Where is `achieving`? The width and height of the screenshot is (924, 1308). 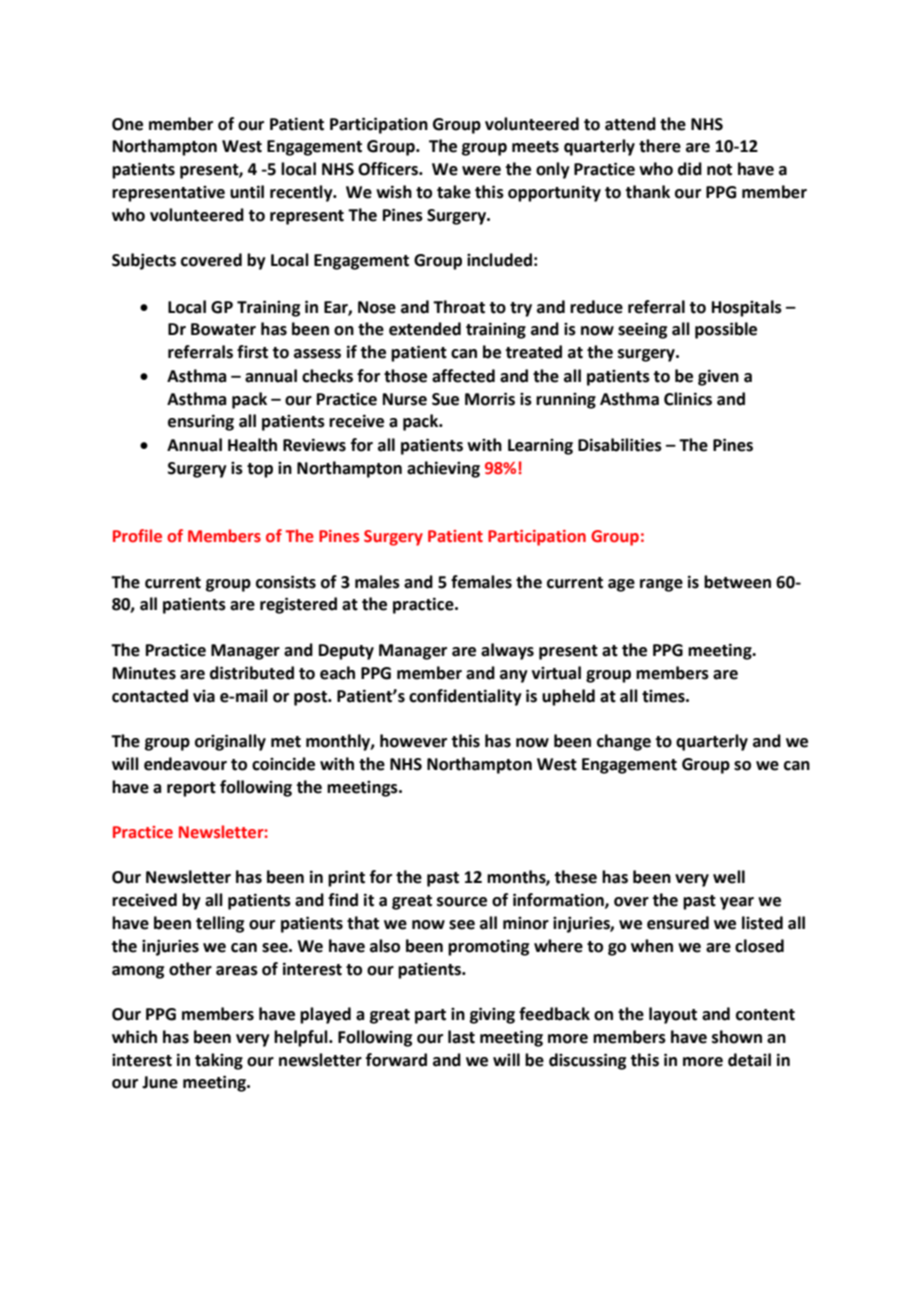 achieving is located at coordinates (443, 469).
